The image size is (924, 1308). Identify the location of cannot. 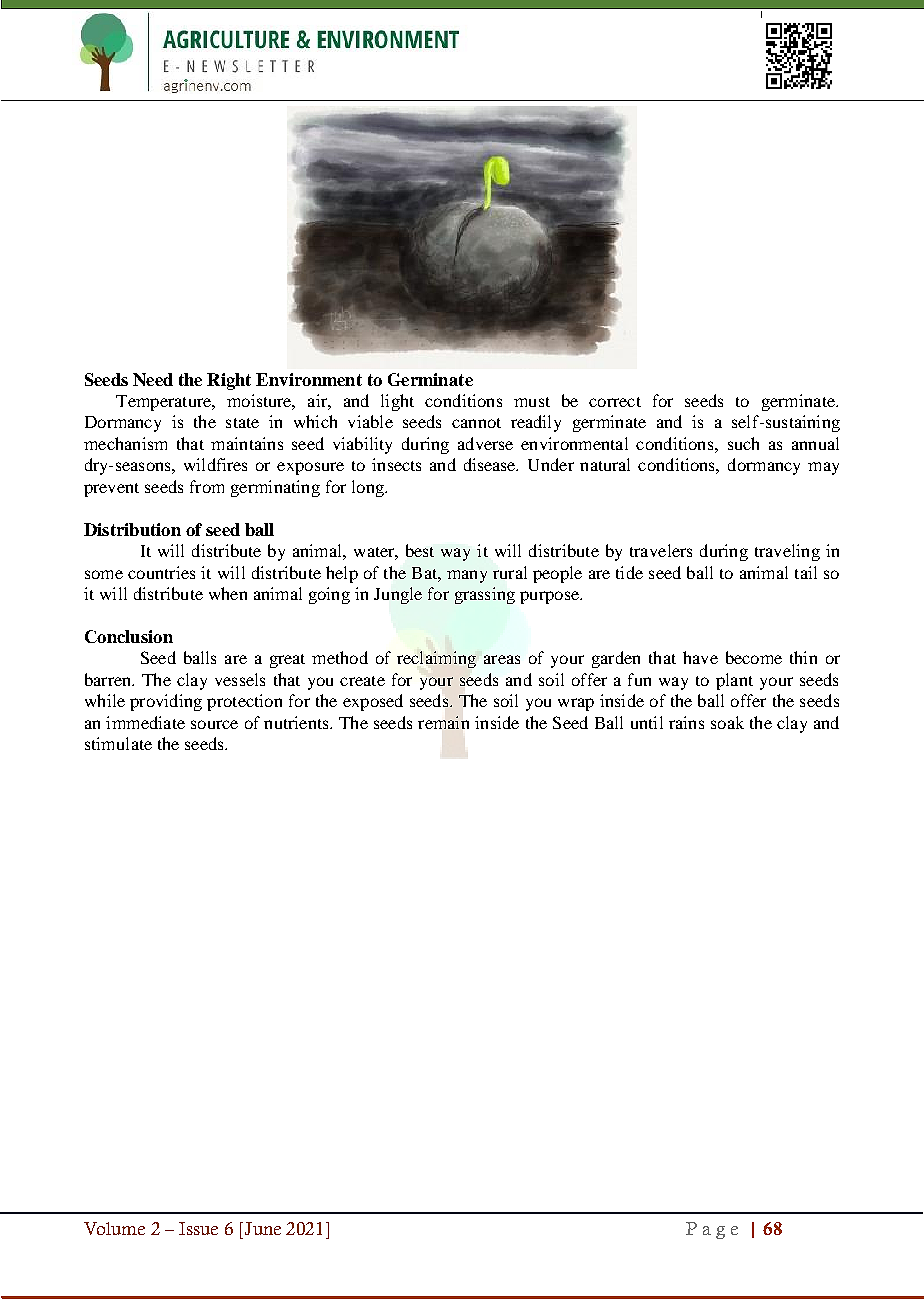
(476, 423).
